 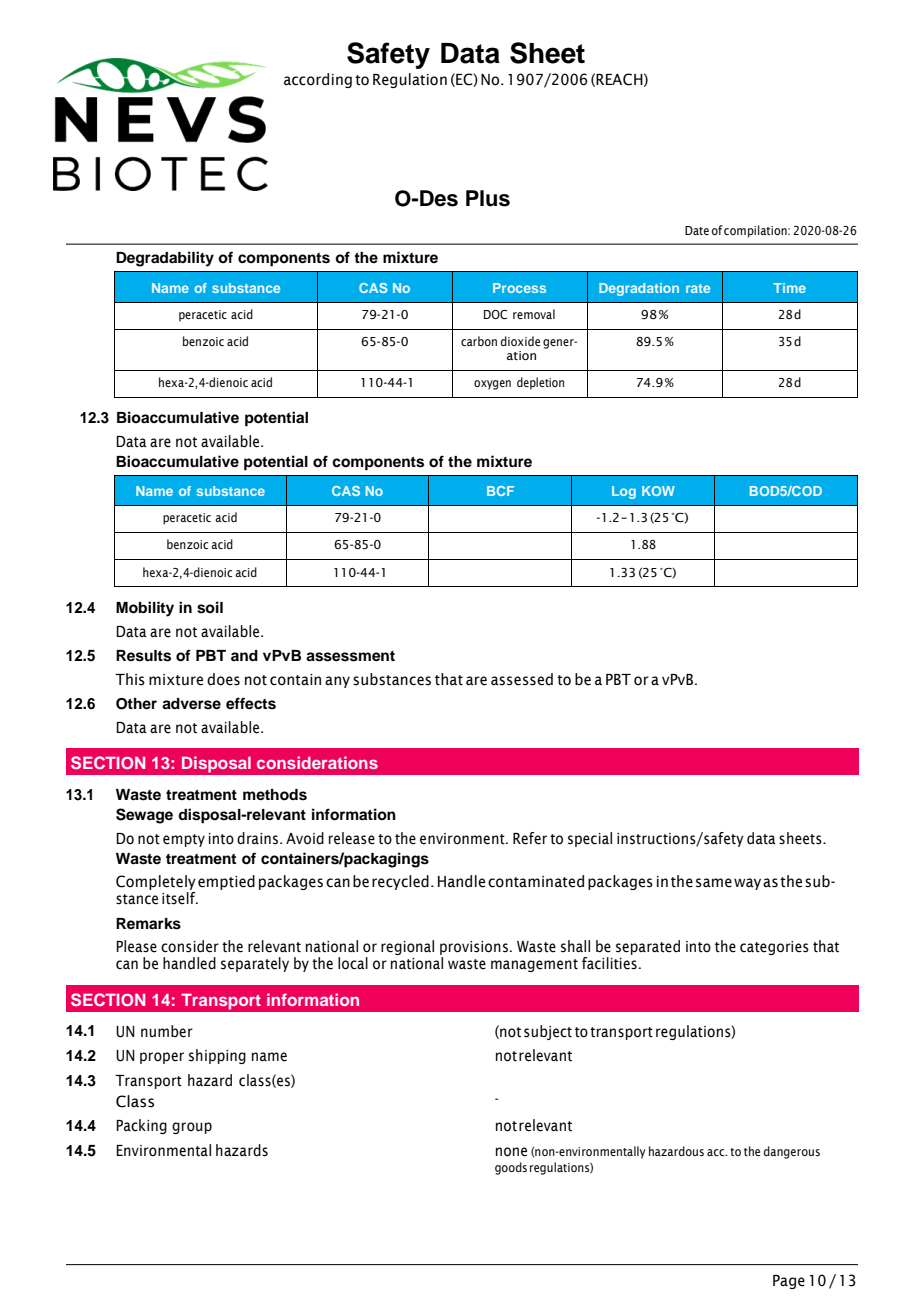 I want to click on Plus, so click(x=488, y=198).
